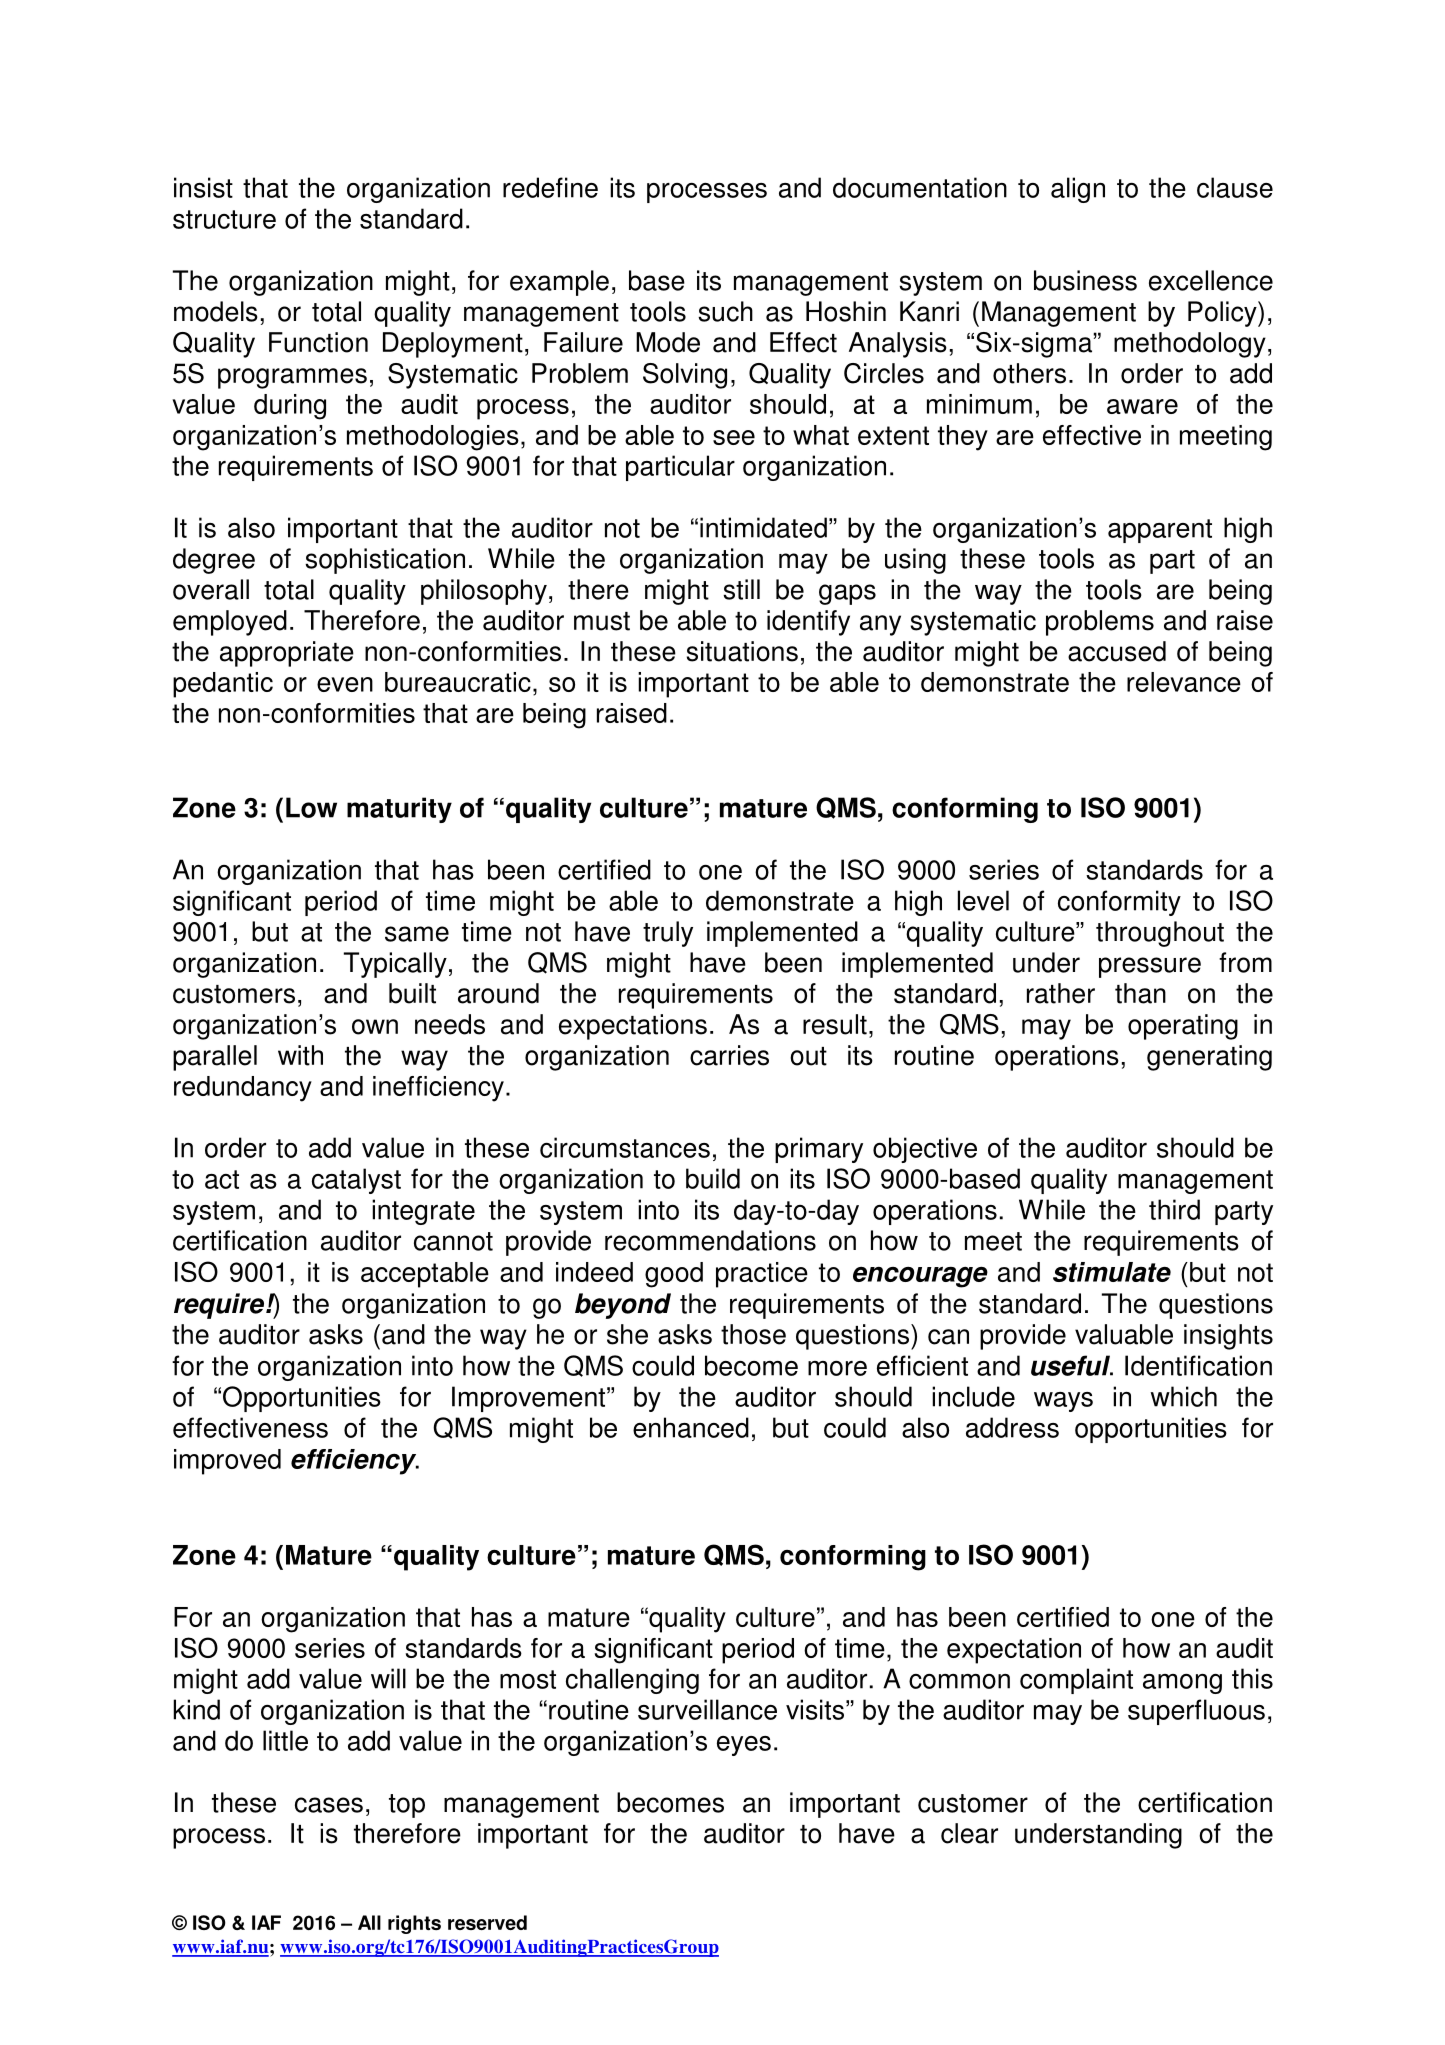  Describe the element at coordinates (1063, 1402) in the page. I see `ways` at that location.
